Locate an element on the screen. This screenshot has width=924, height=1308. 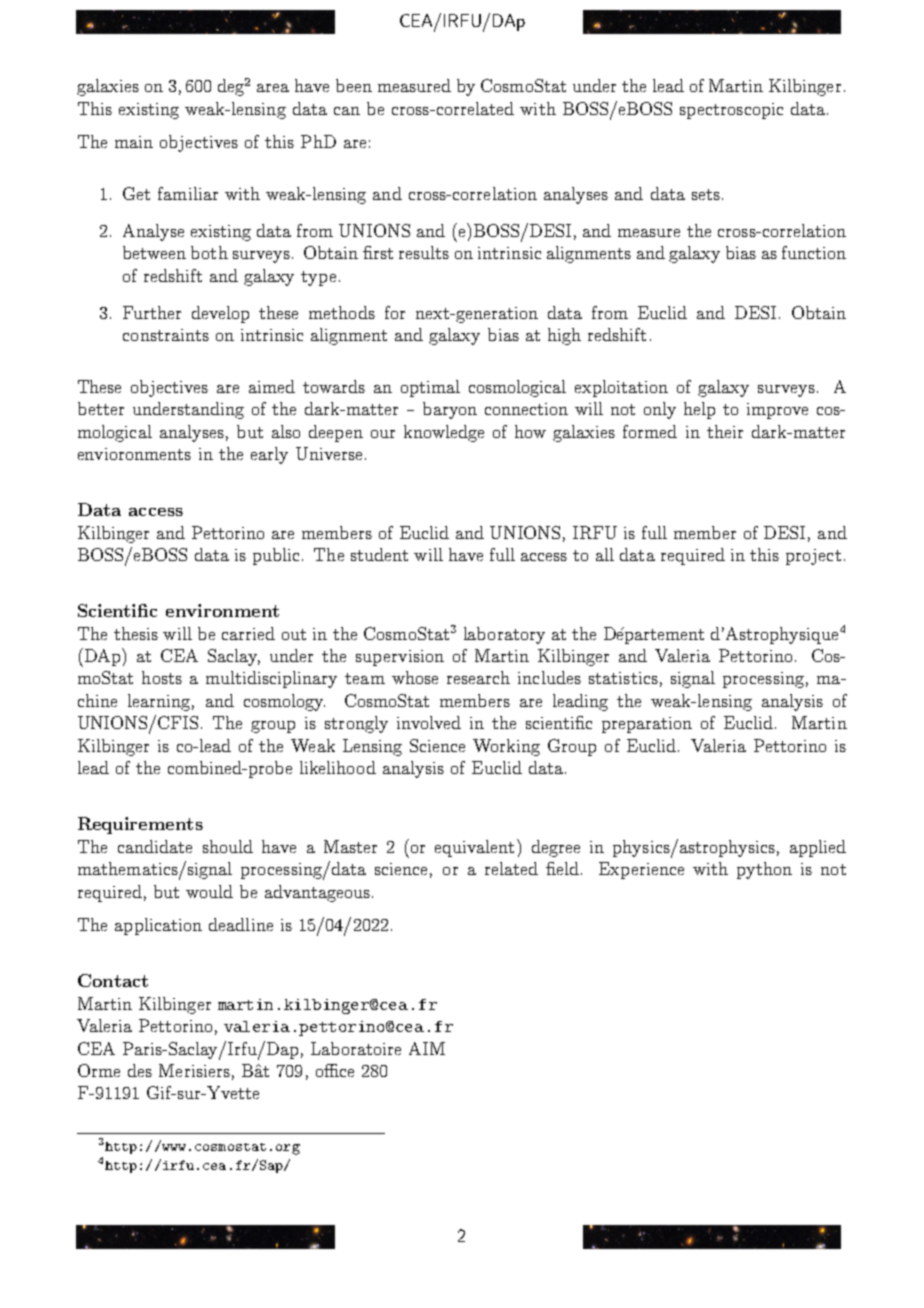
Contact is located at coordinates (113, 980).
